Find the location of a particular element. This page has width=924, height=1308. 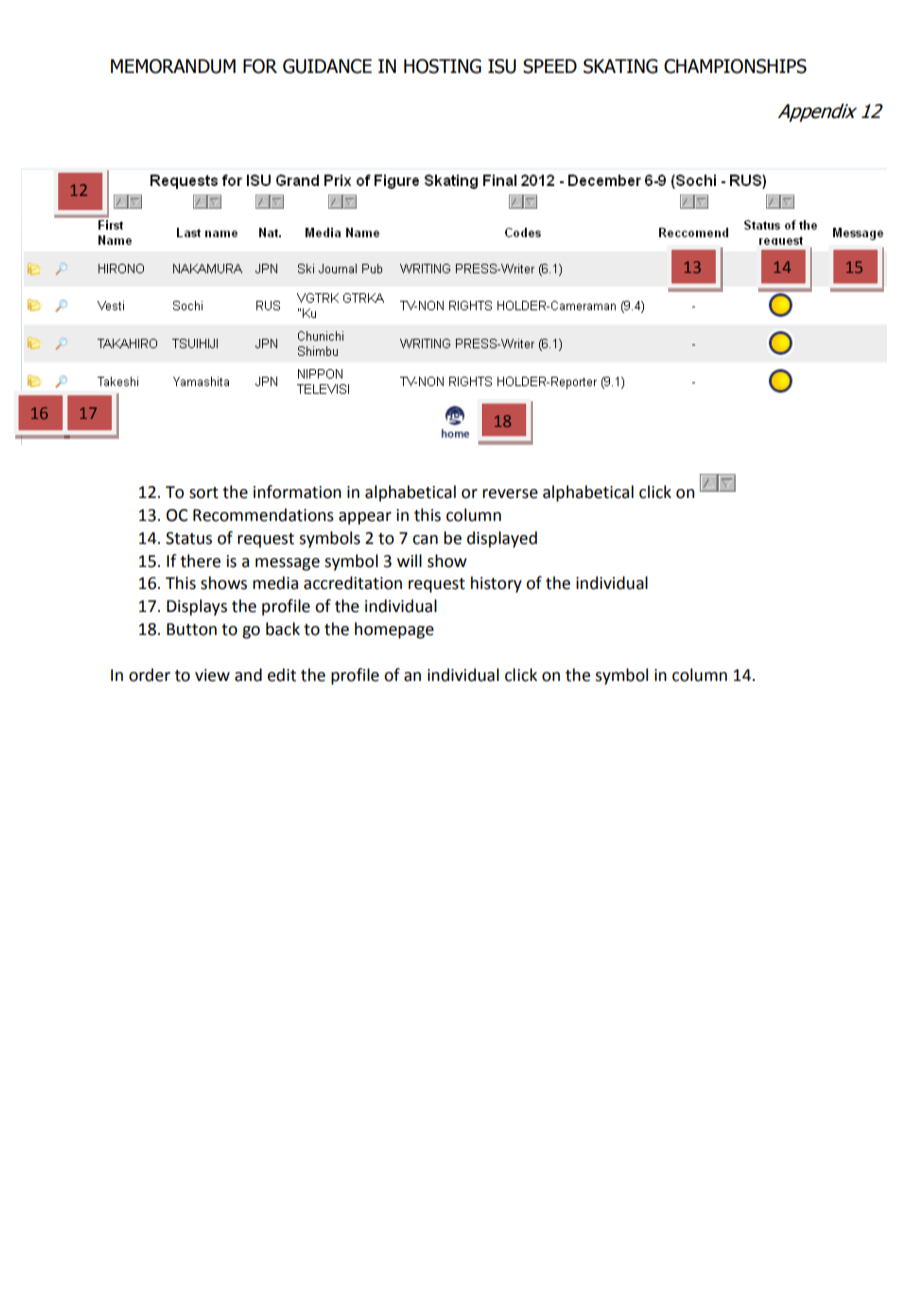

history is located at coordinates (496, 584).
